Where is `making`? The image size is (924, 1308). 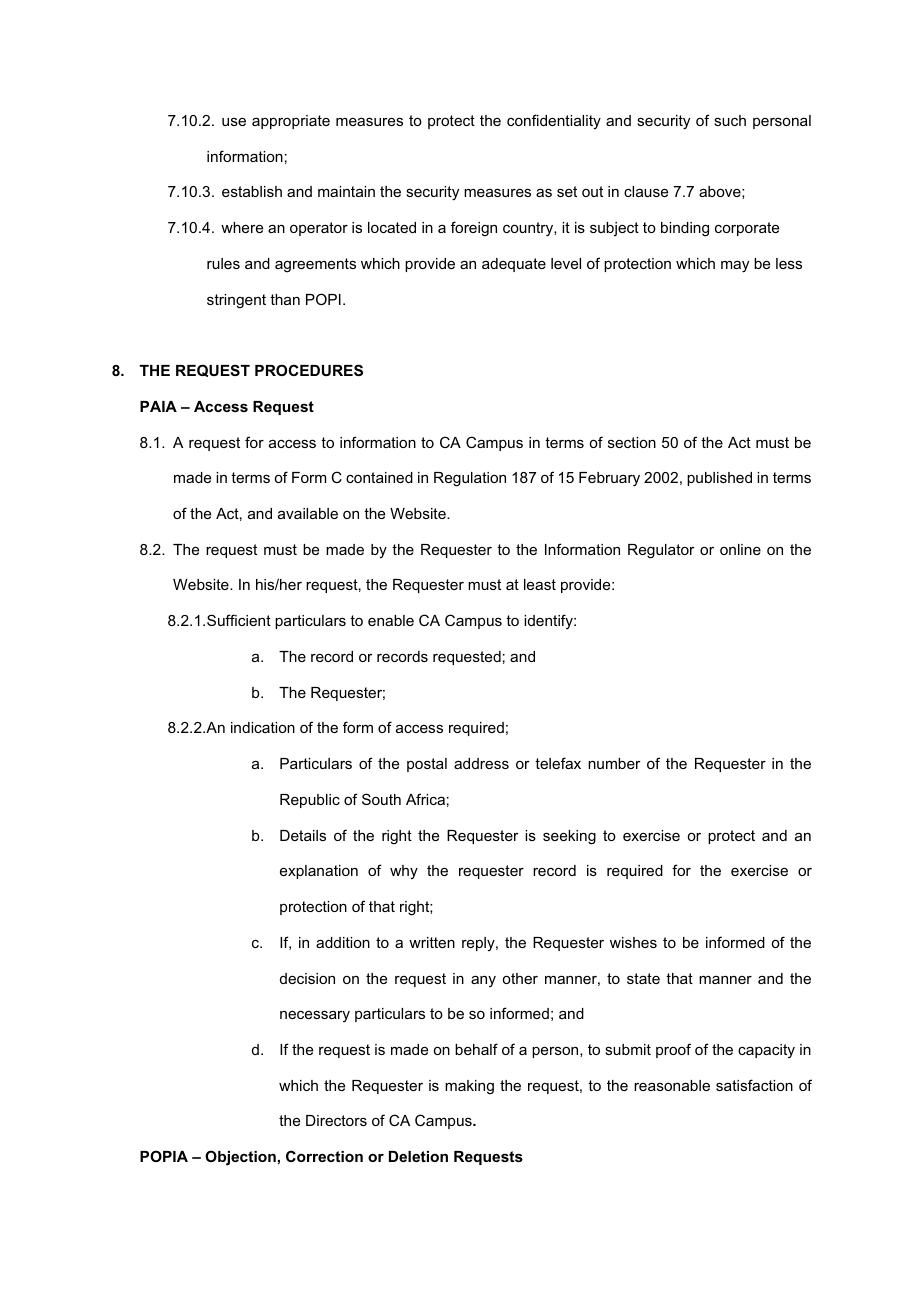 making is located at coordinates (469, 1087).
